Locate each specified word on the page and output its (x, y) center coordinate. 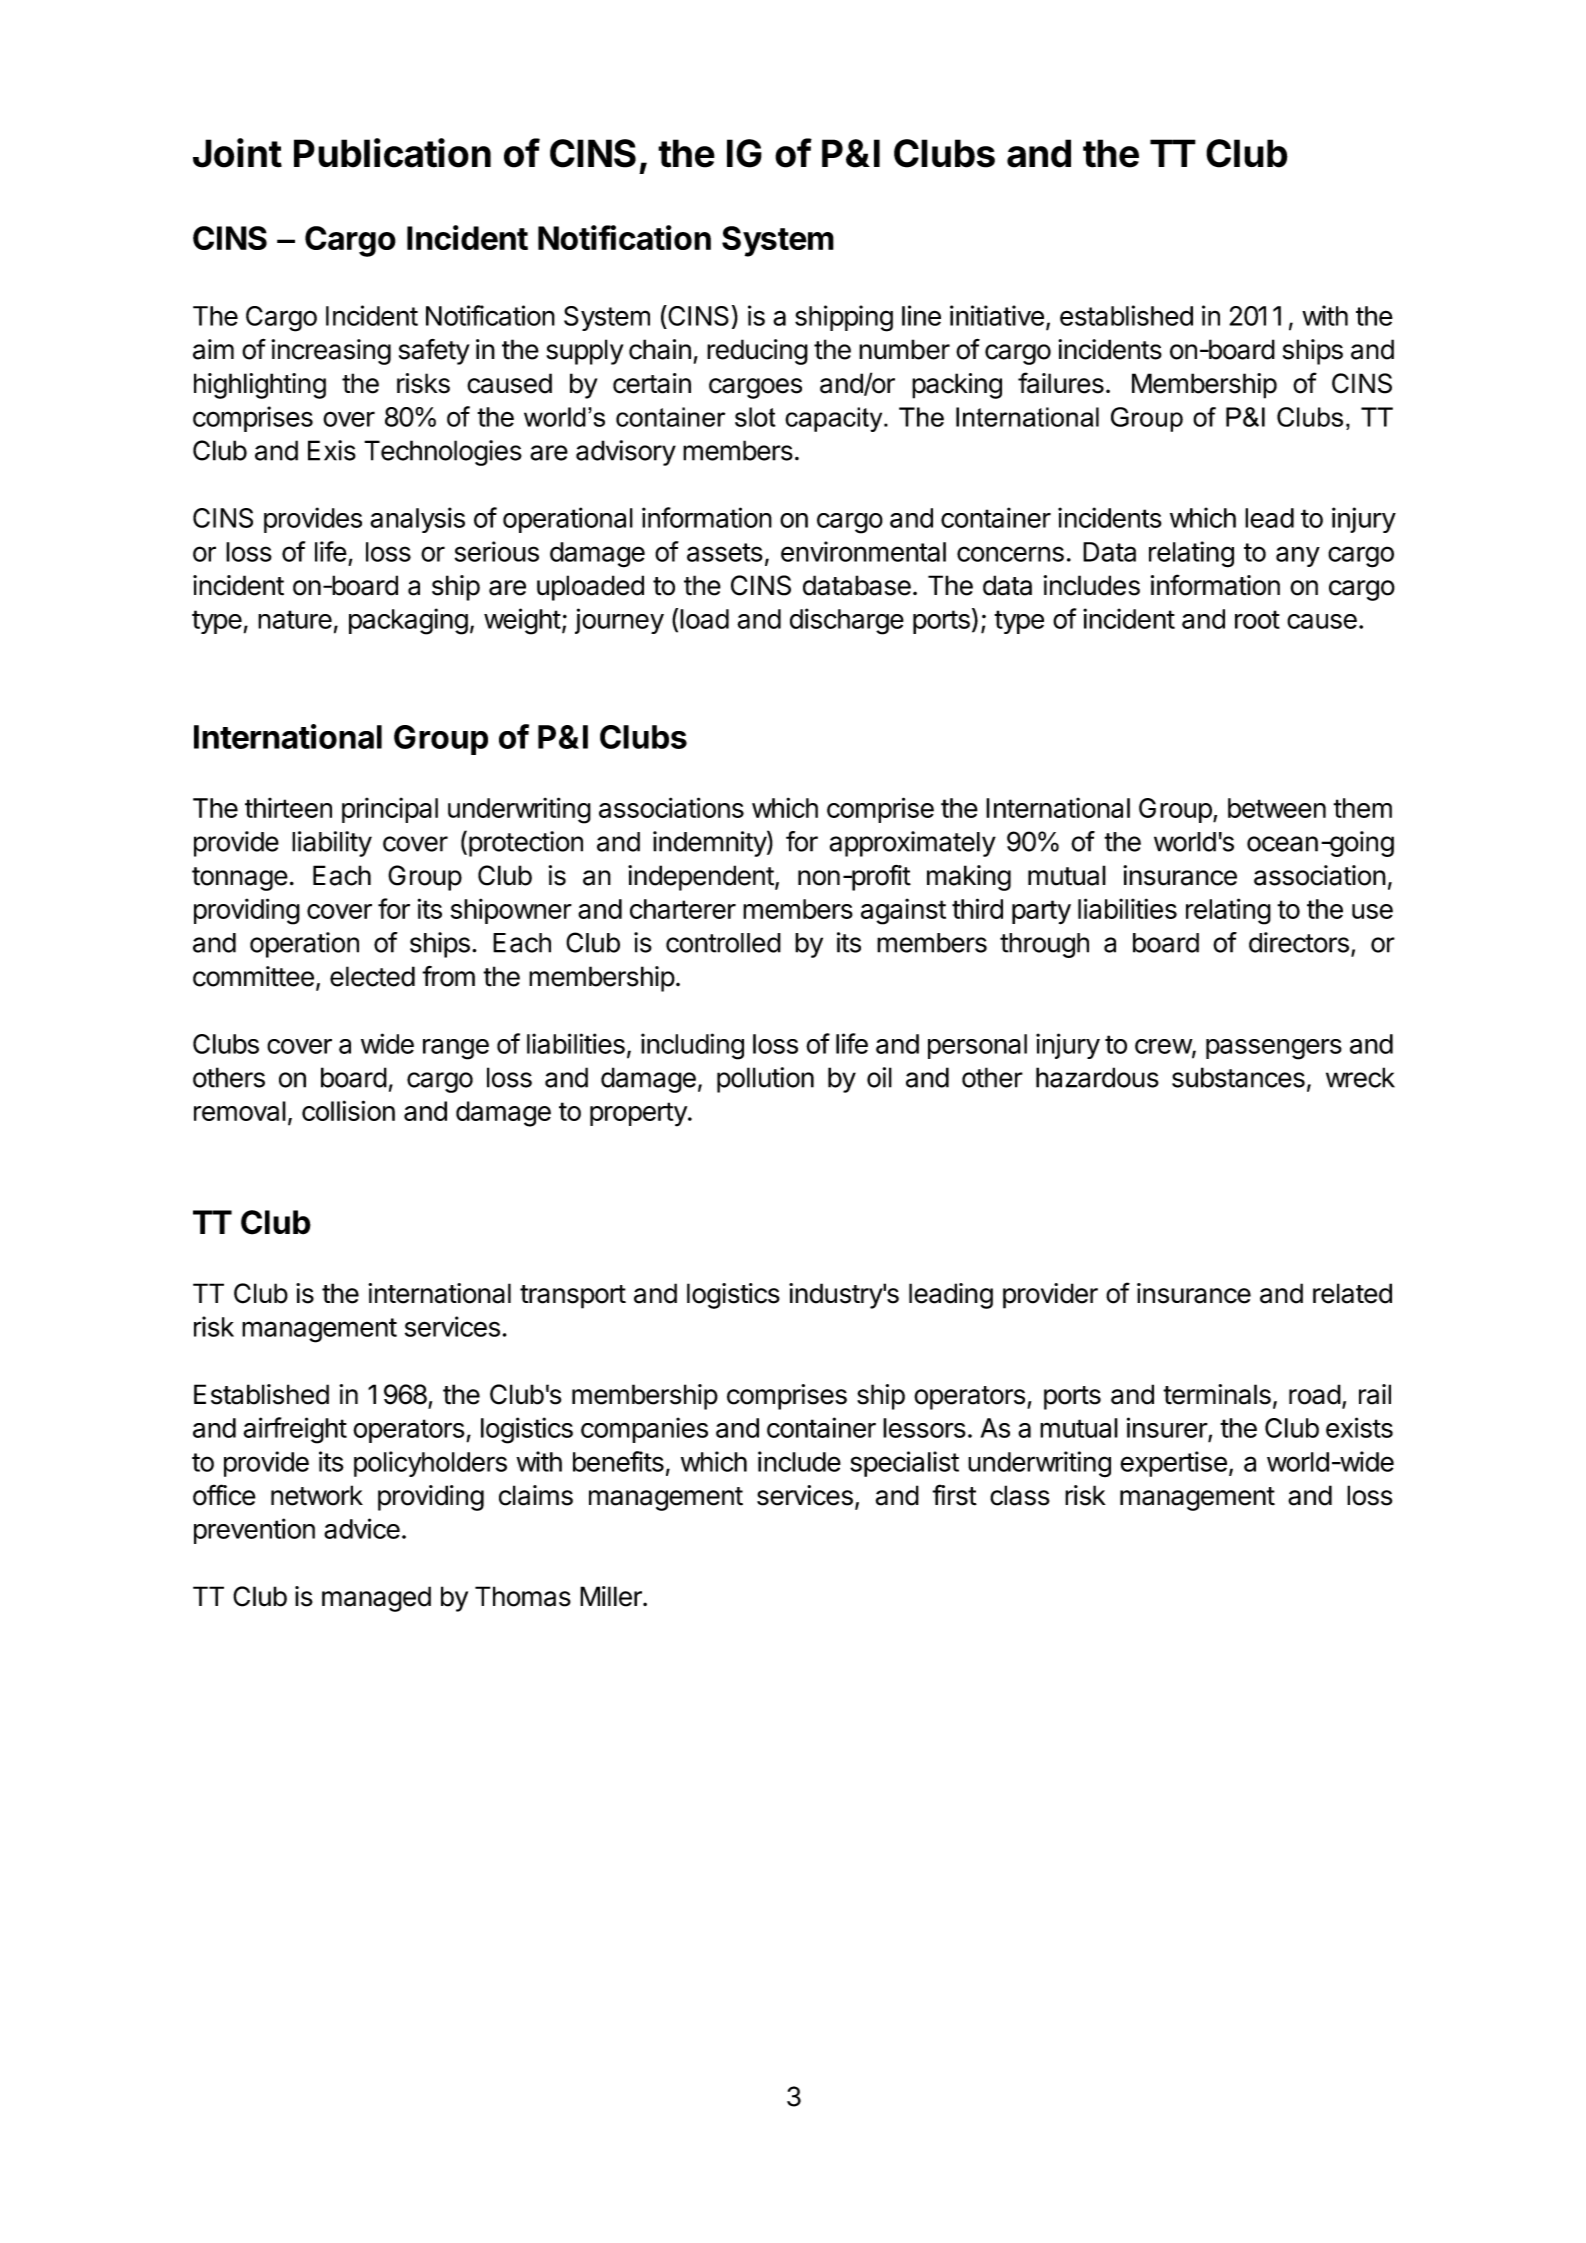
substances (1238, 1077)
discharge (847, 621)
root (1257, 619)
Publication (392, 153)
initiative (997, 315)
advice (362, 1528)
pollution (765, 1080)
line (921, 315)
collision (348, 1110)
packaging (408, 621)
